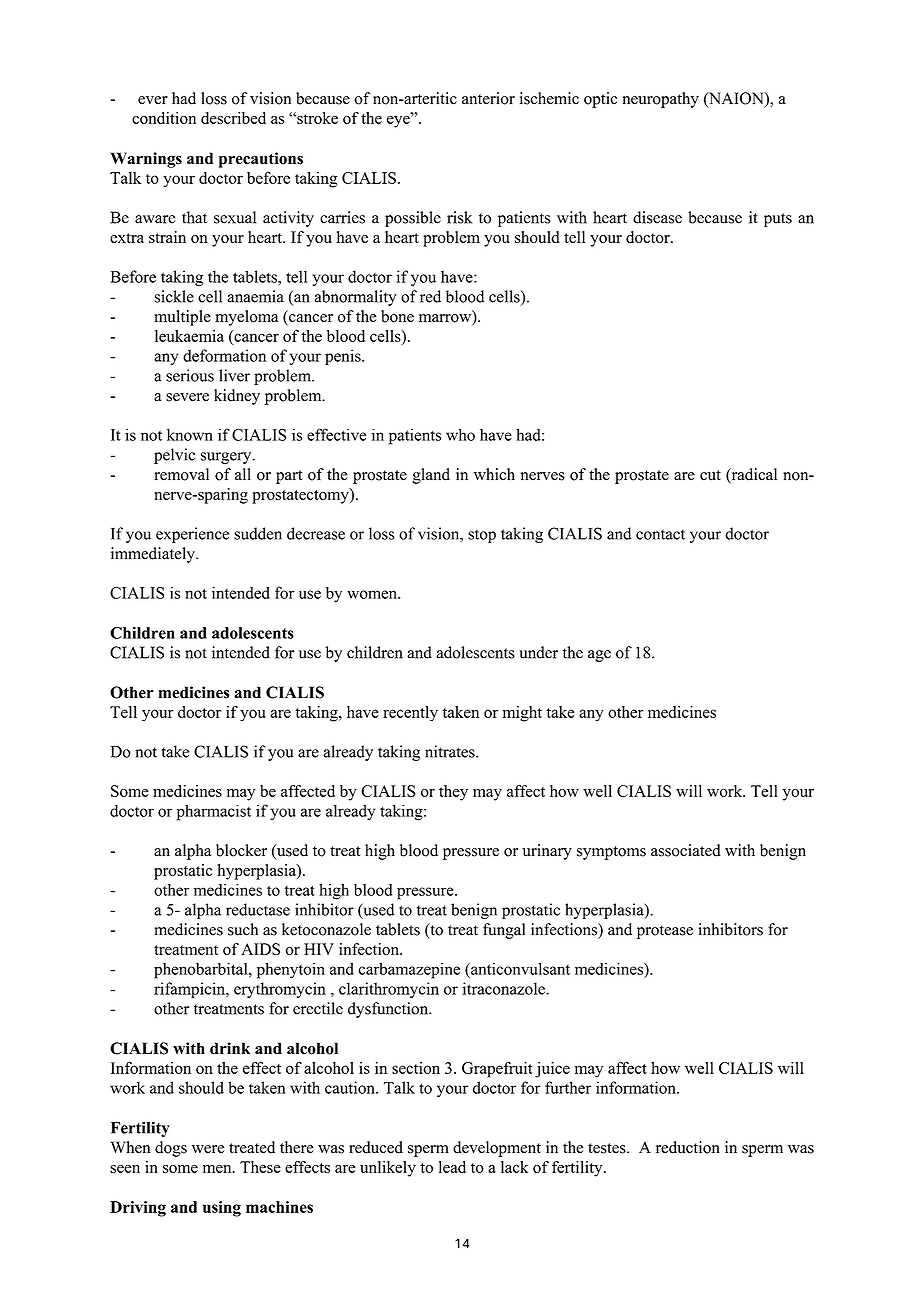 This document has width=924, height=1308. What do you see at coordinates (488, 98) in the document?
I see `anterior` at bounding box center [488, 98].
